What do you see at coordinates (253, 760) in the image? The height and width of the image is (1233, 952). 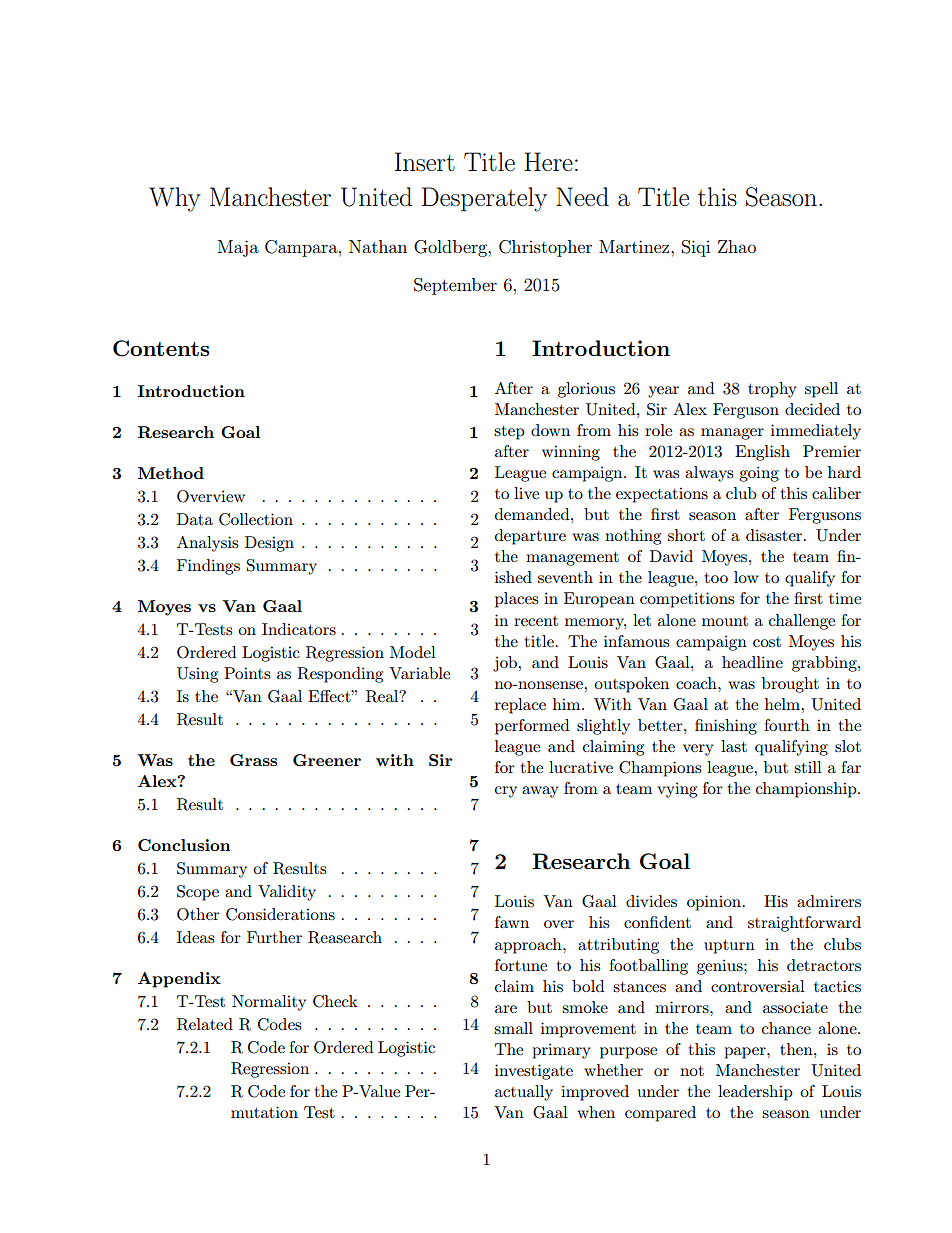 I see `Grass` at bounding box center [253, 760].
